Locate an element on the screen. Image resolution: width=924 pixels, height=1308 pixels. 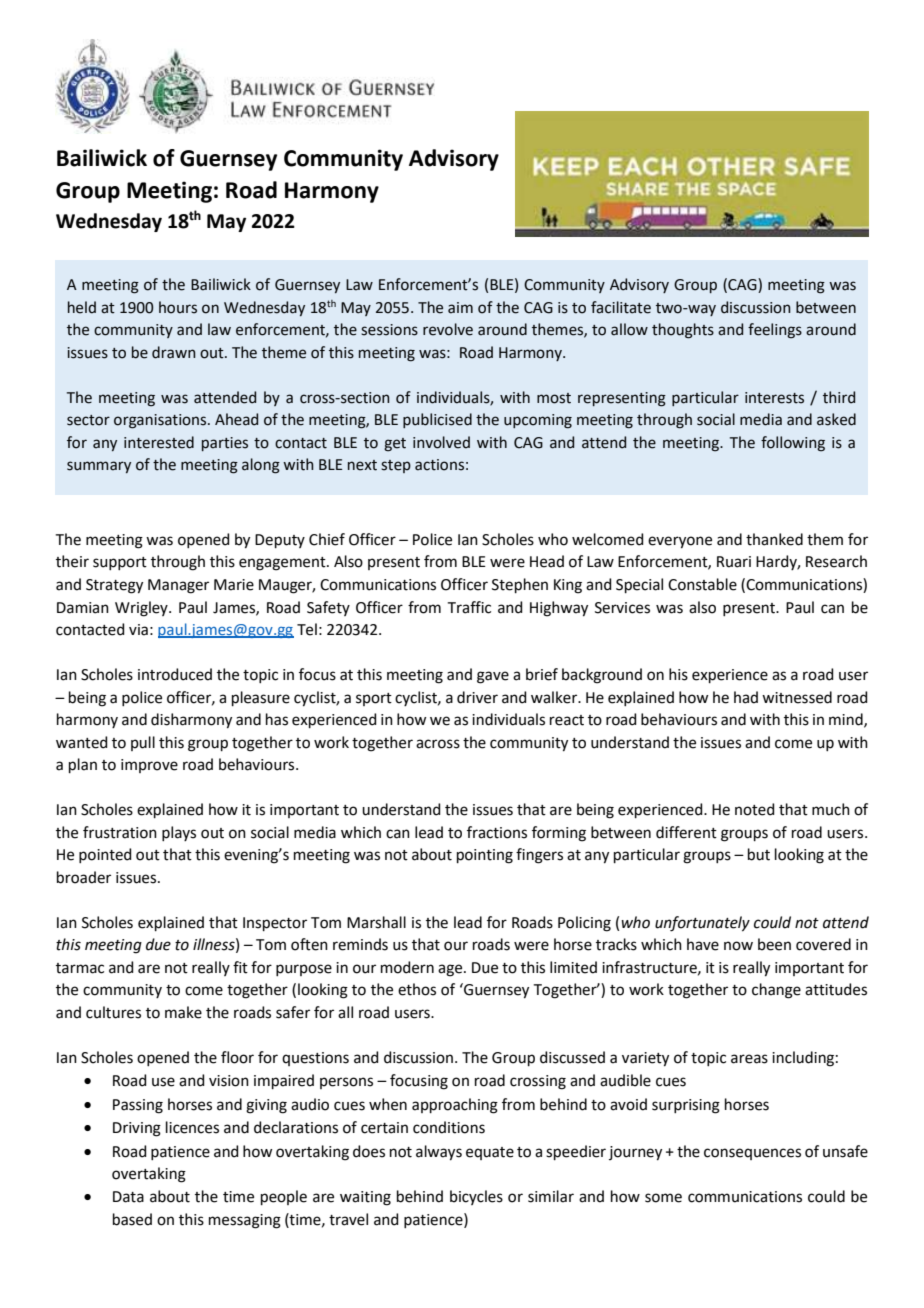
pointed is located at coordinates (105, 855).
